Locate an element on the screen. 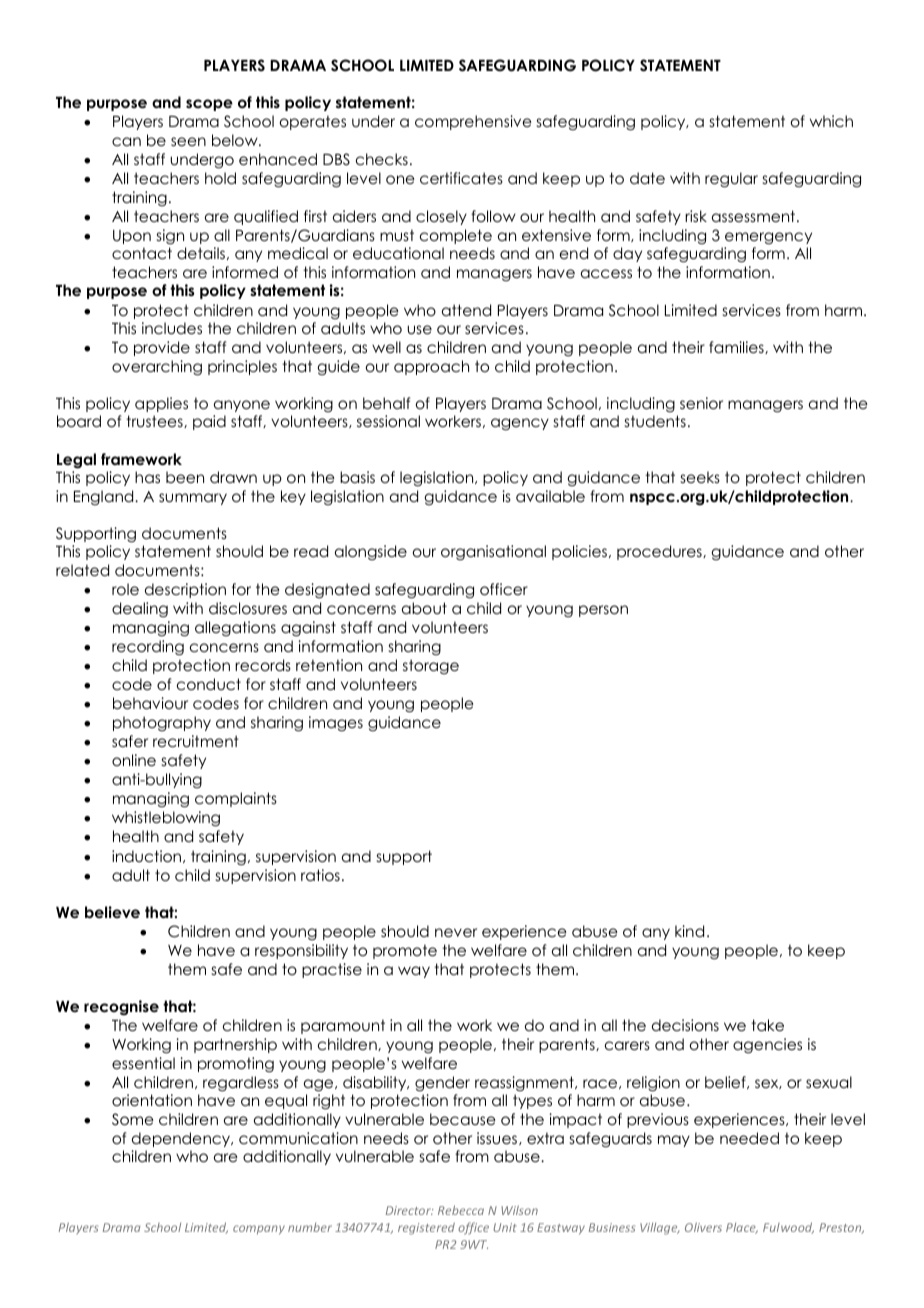  organisational is located at coordinates (493, 553).
